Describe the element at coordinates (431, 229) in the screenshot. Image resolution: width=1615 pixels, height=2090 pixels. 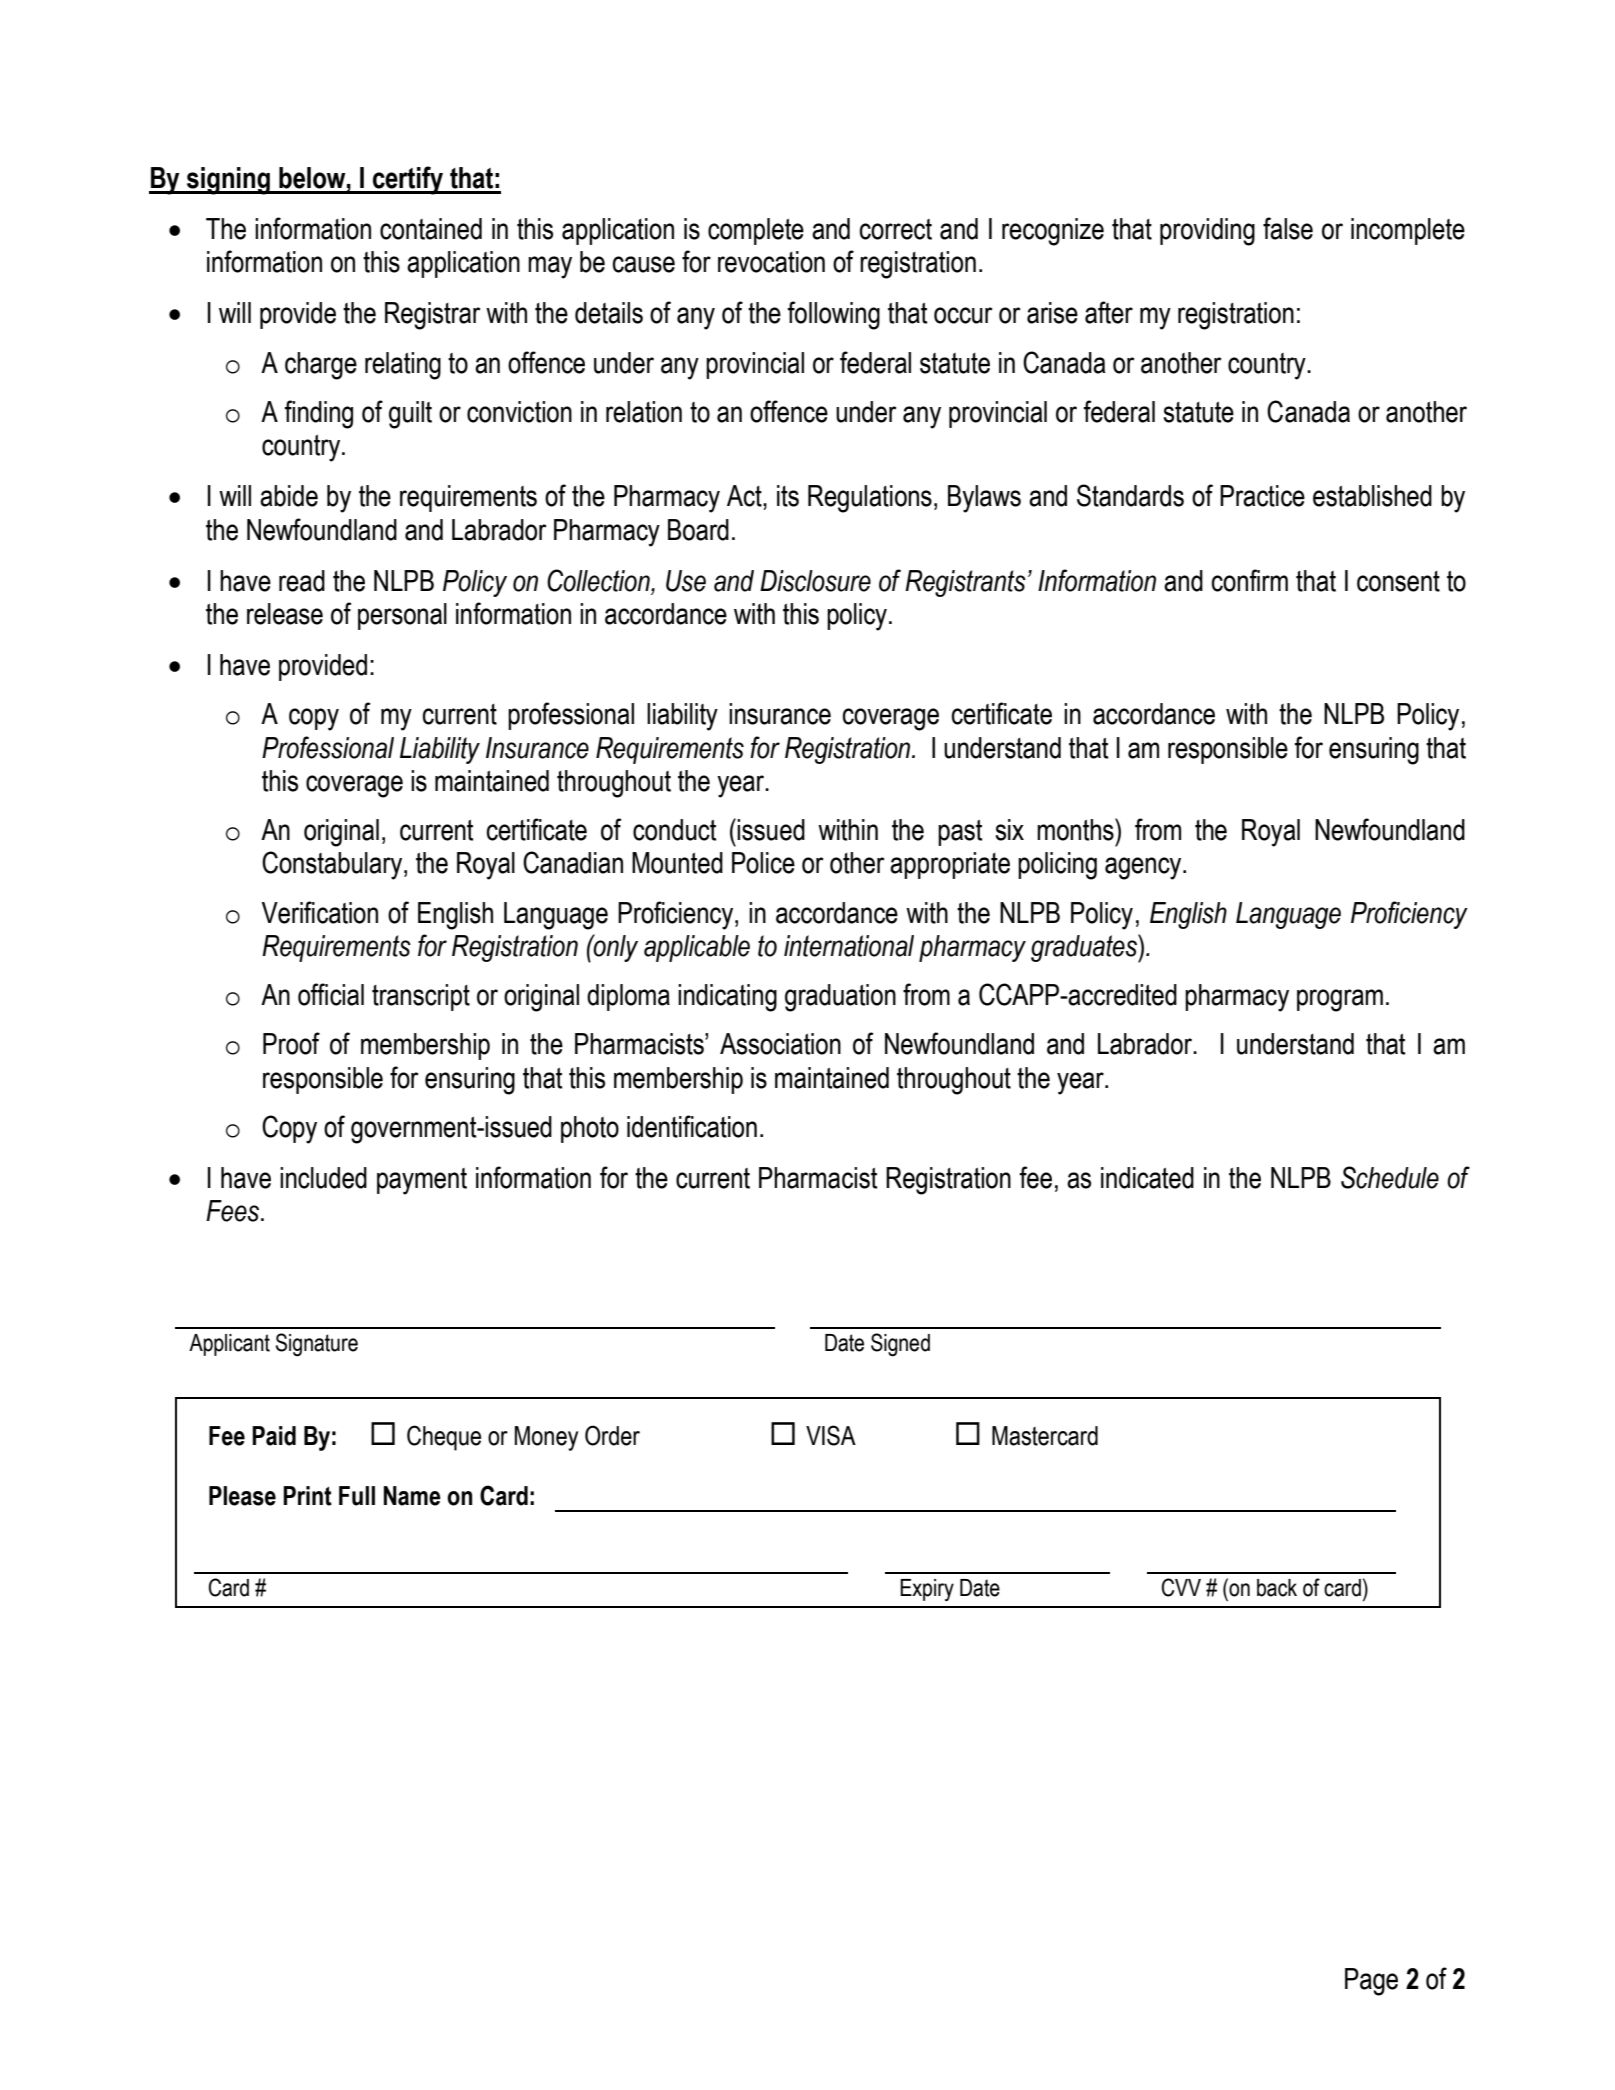
I see `contained` at that location.
